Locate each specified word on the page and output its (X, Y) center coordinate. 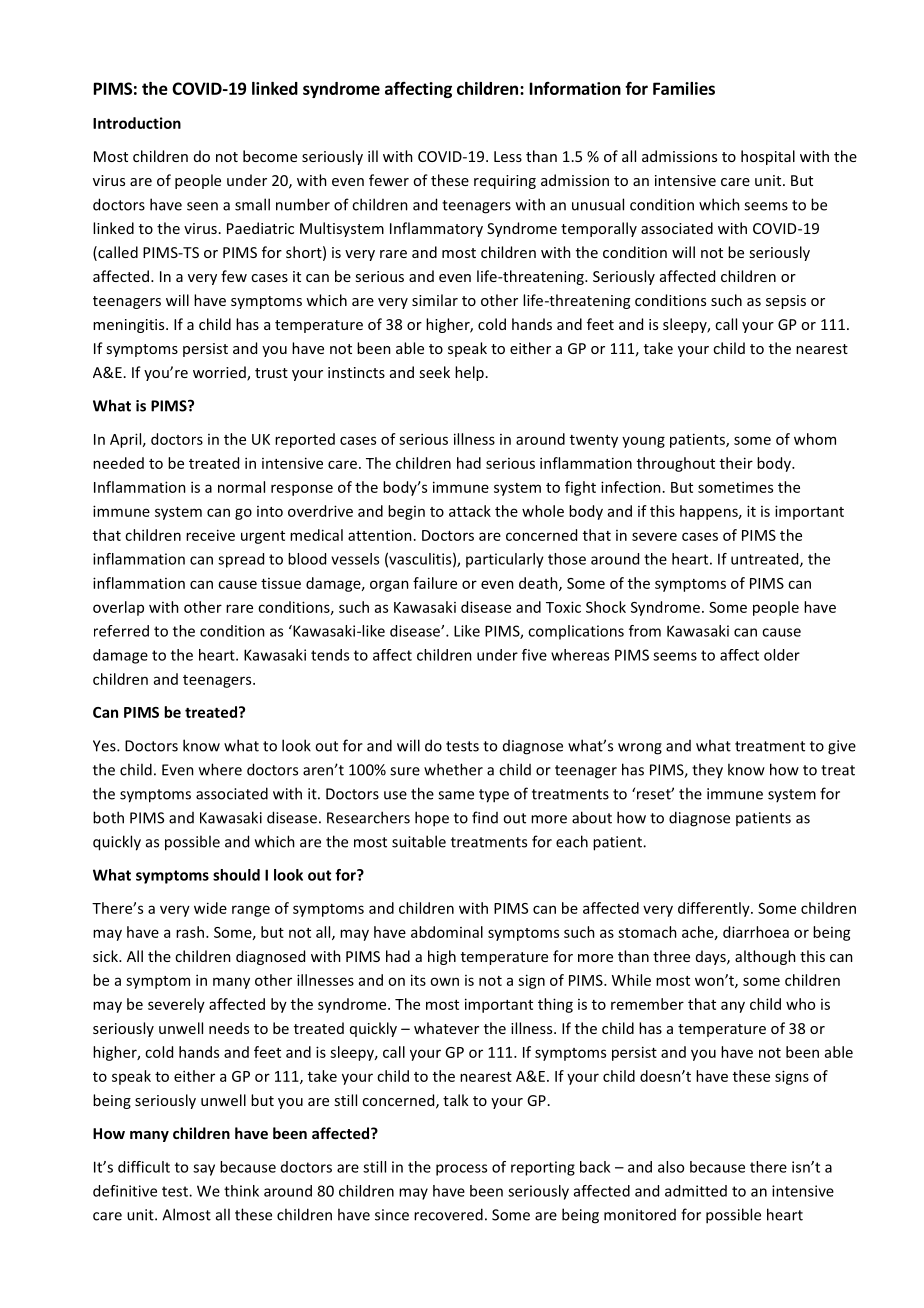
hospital (768, 157)
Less (508, 156)
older (782, 655)
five (534, 655)
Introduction (137, 123)
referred (121, 631)
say (204, 1170)
